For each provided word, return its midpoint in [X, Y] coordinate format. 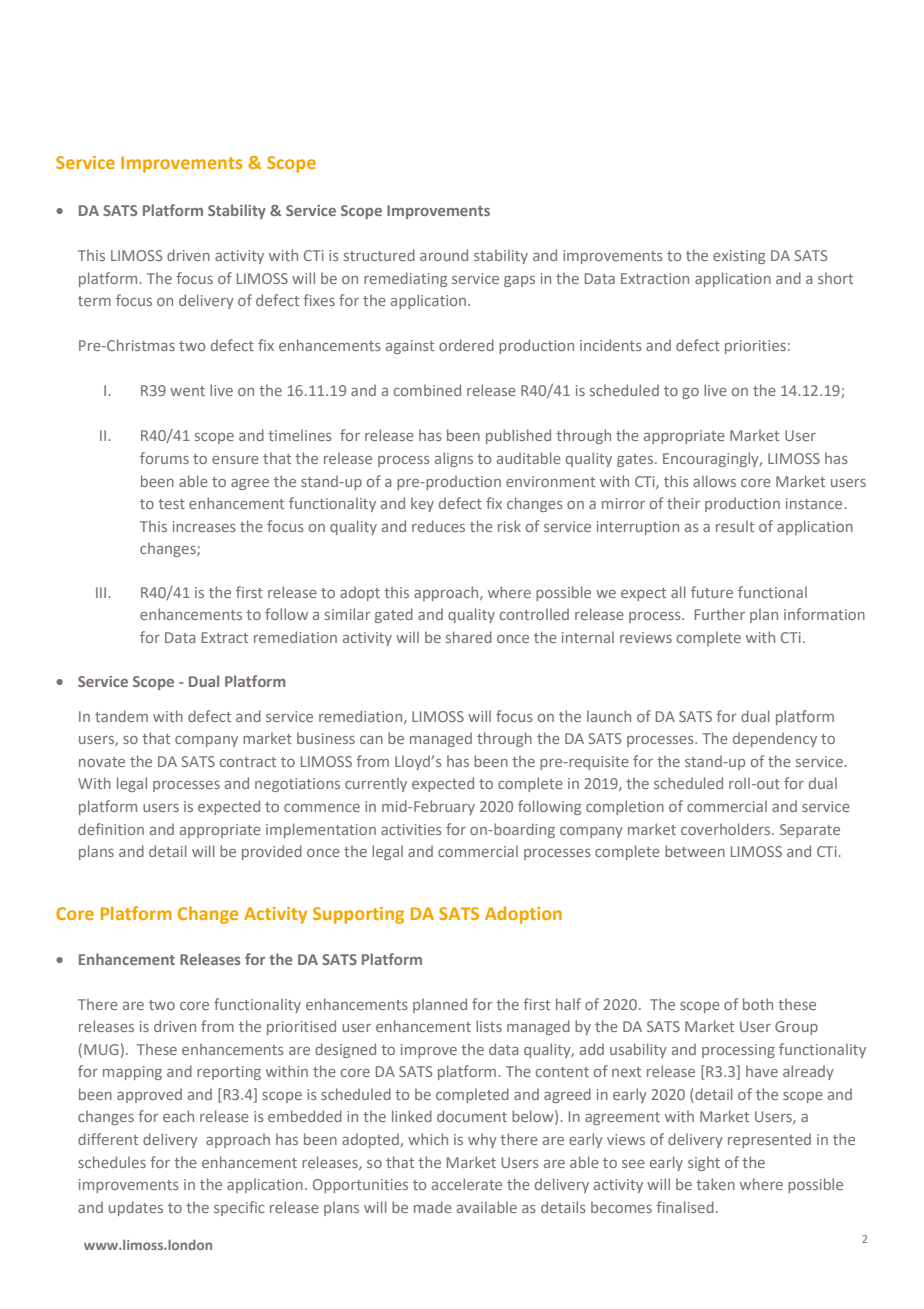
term [94, 301]
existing [739, 257]
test [171, 504]
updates [136, 1208]
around [444, 255]
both [758, 1004]
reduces [438, 526]
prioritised [301, 1027]
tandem [121, 716]
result [735, 526]
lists [489, 1026]
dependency [775, 739]
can [371, 740]
